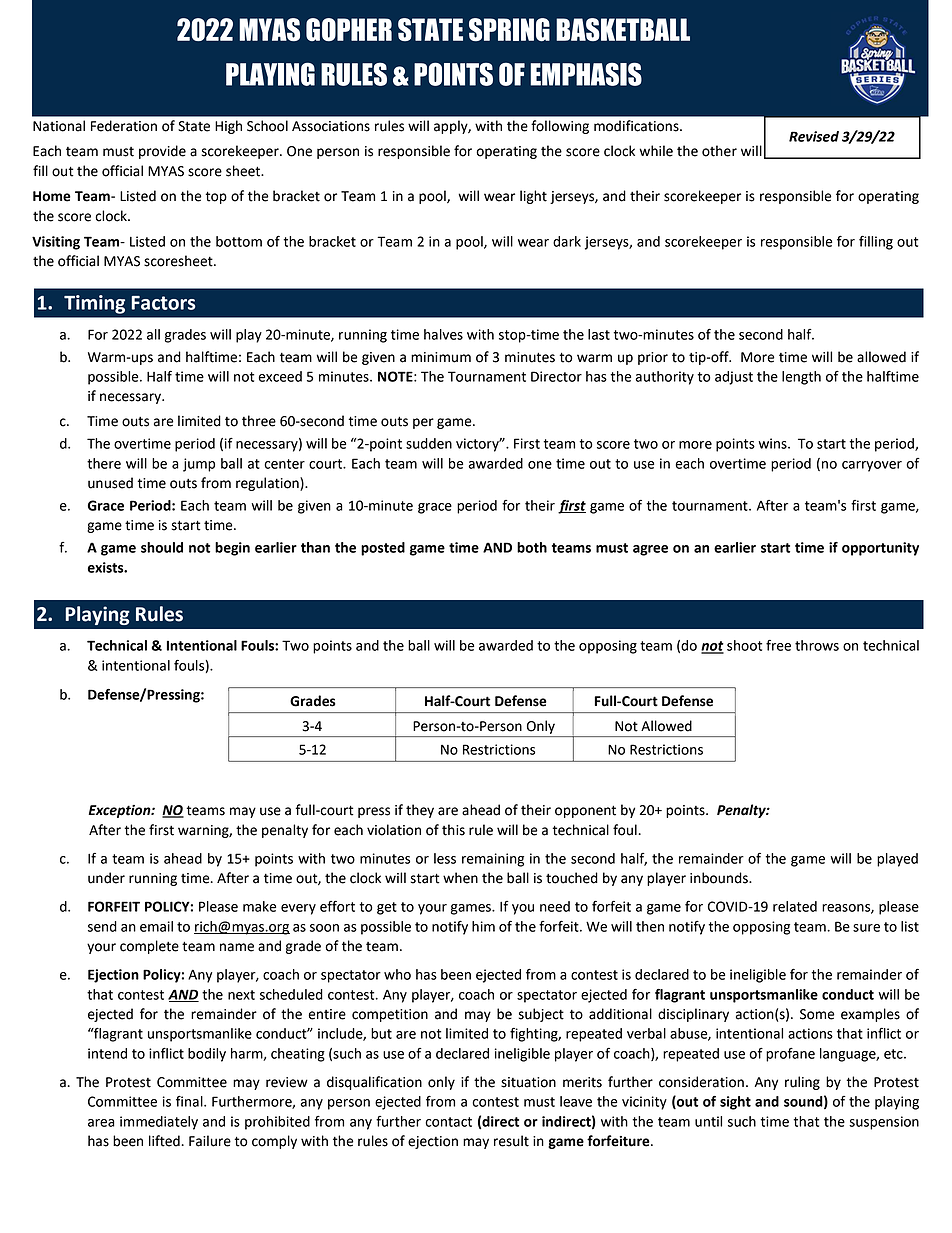 This image has width=952, height=1233. I want to click on free, so click(778, 645).
